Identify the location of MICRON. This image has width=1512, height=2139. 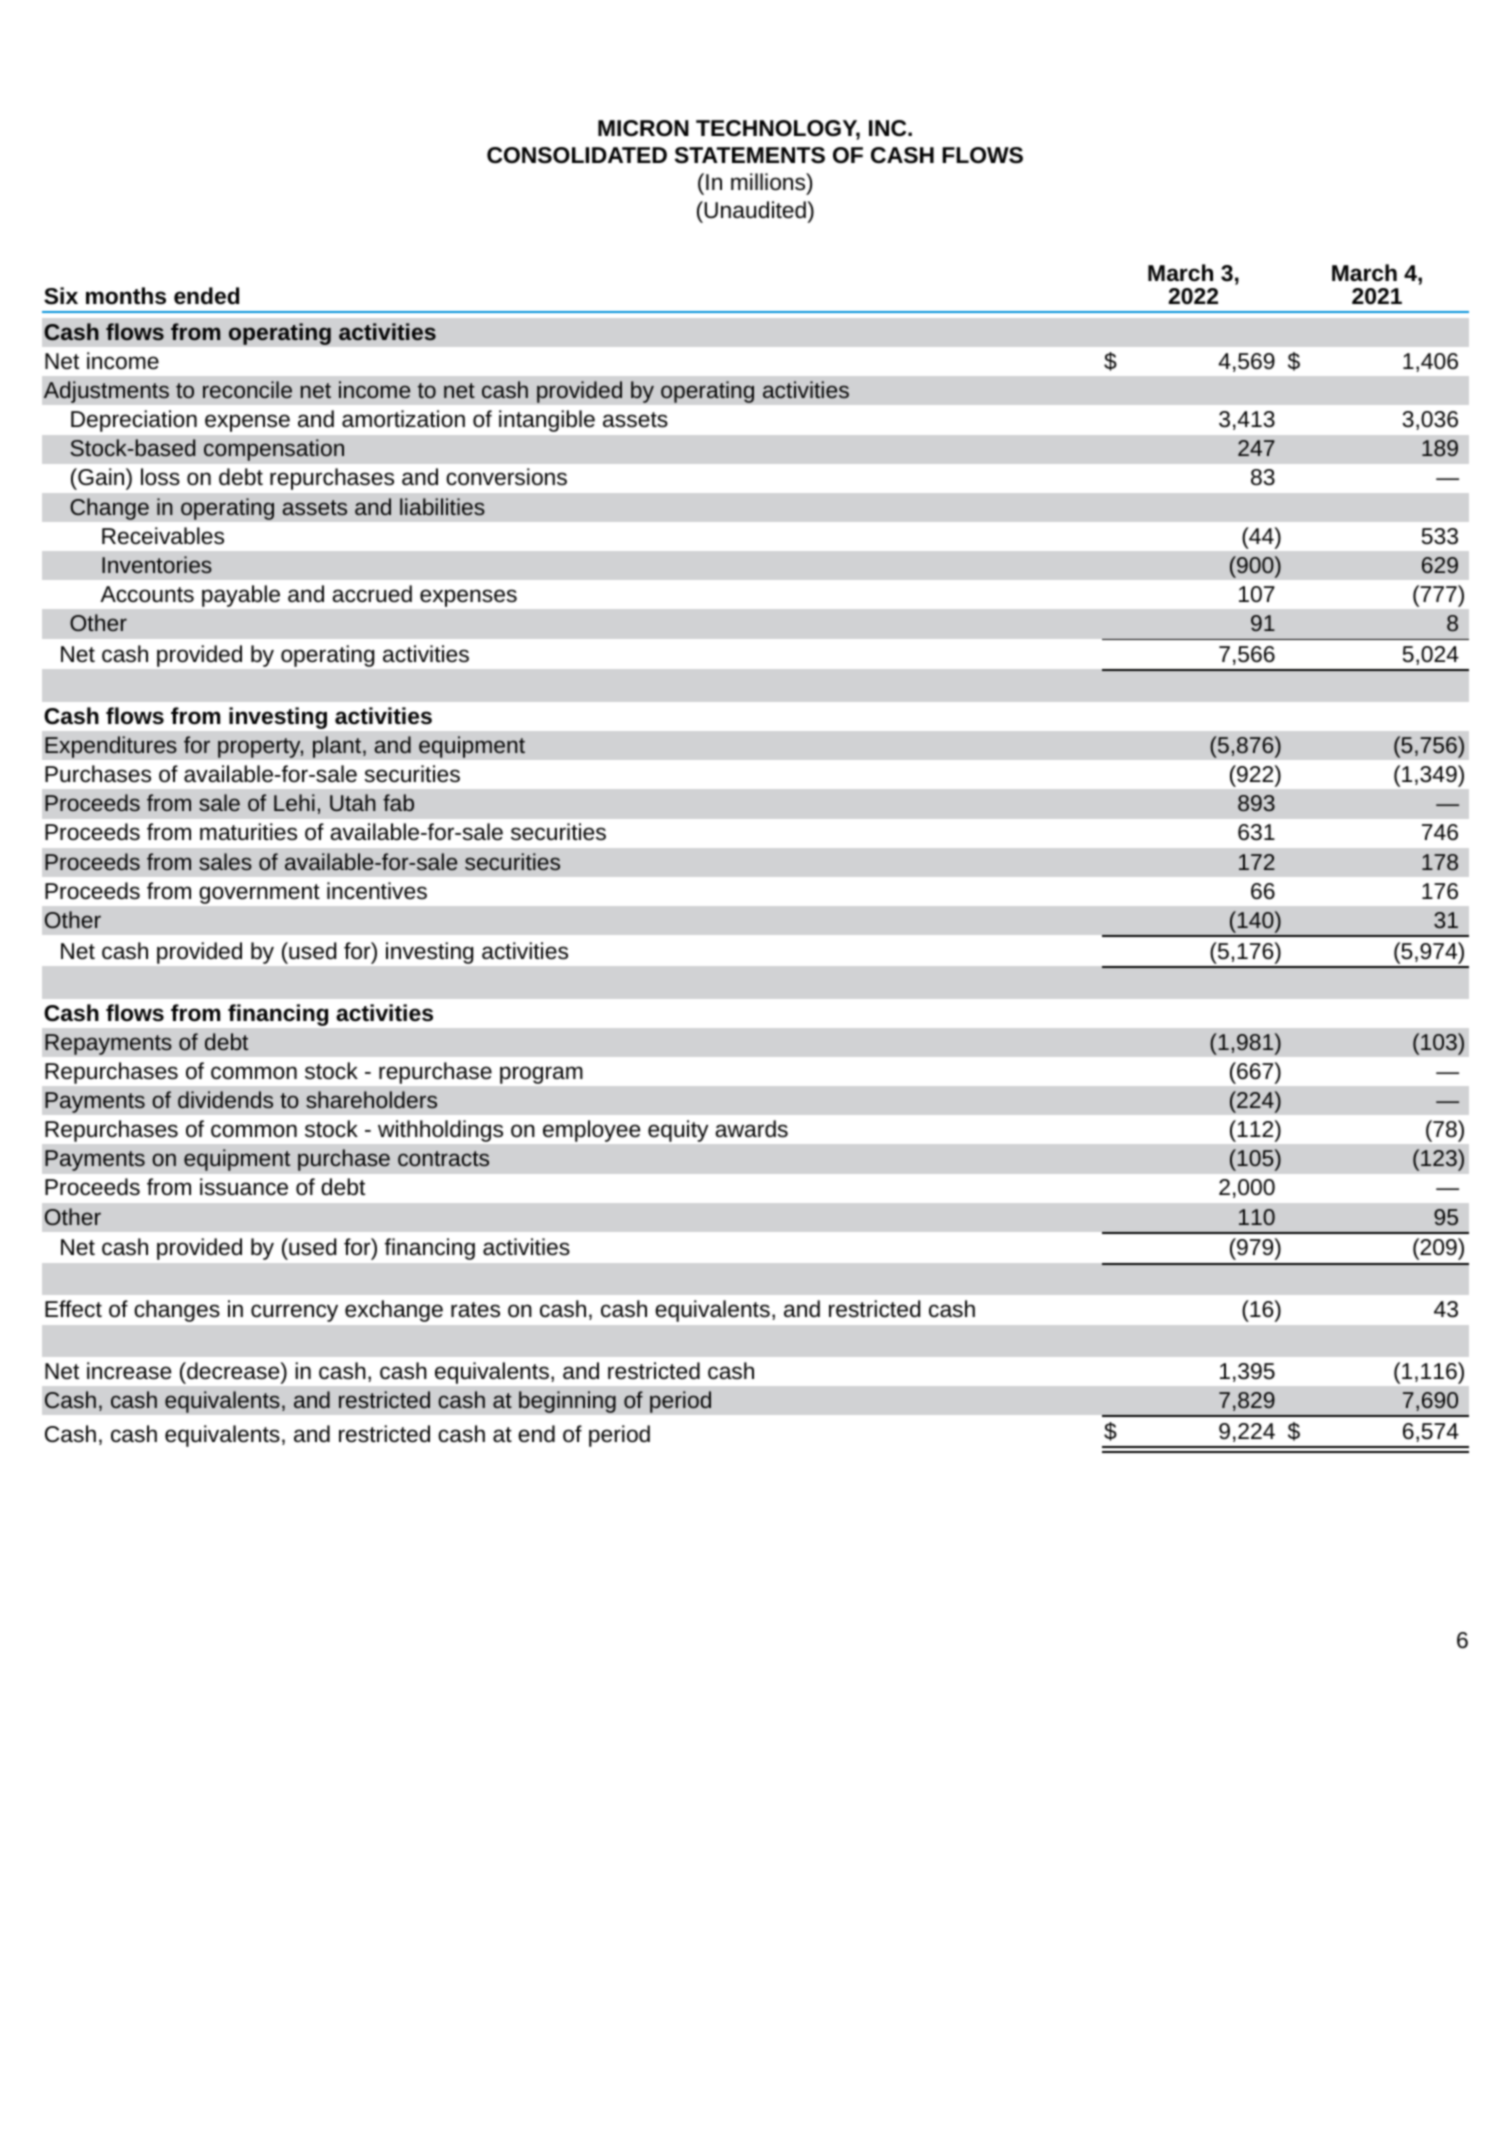
(643, 128).
